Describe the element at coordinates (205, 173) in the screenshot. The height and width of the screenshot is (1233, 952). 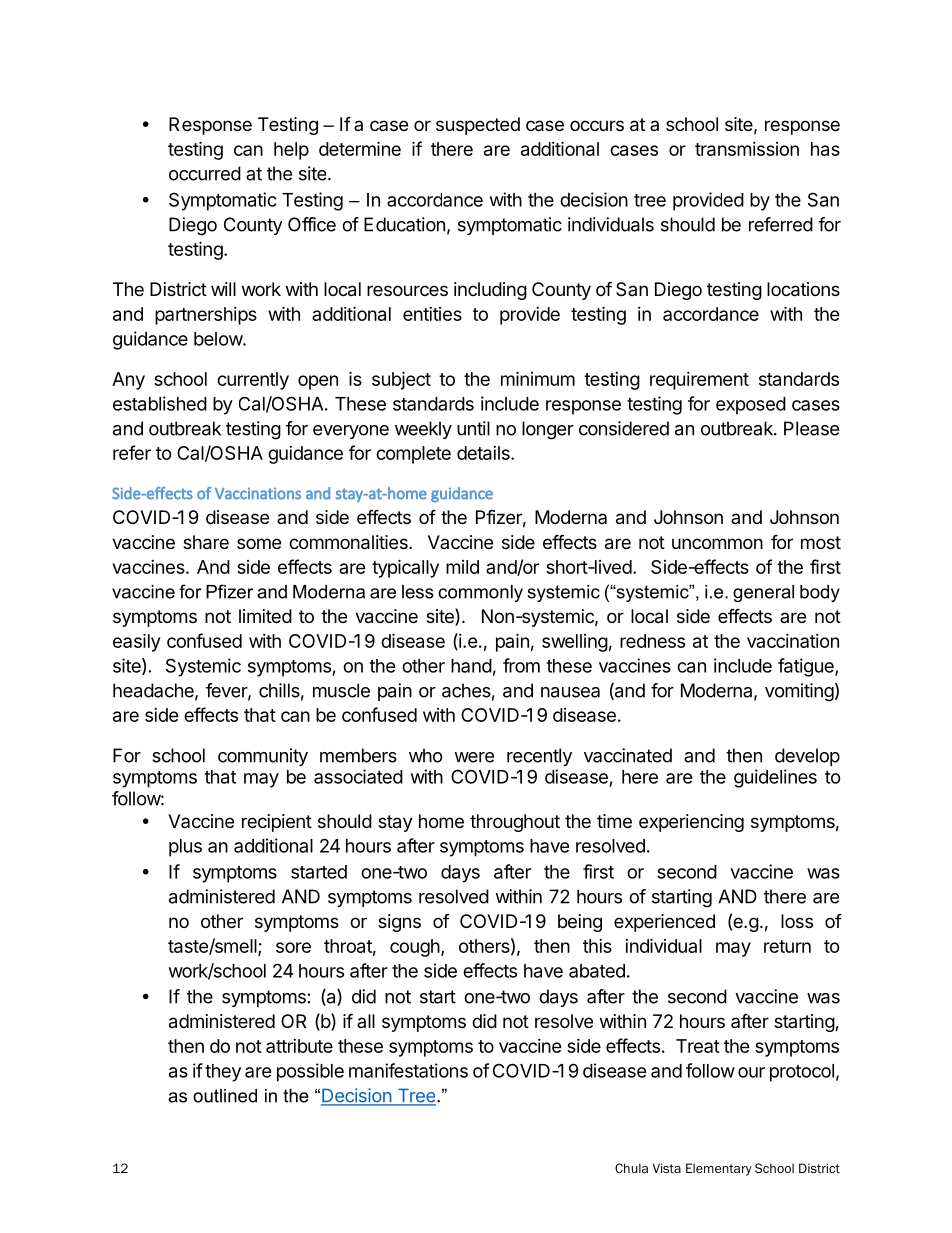
I see `occurred` at that location.
